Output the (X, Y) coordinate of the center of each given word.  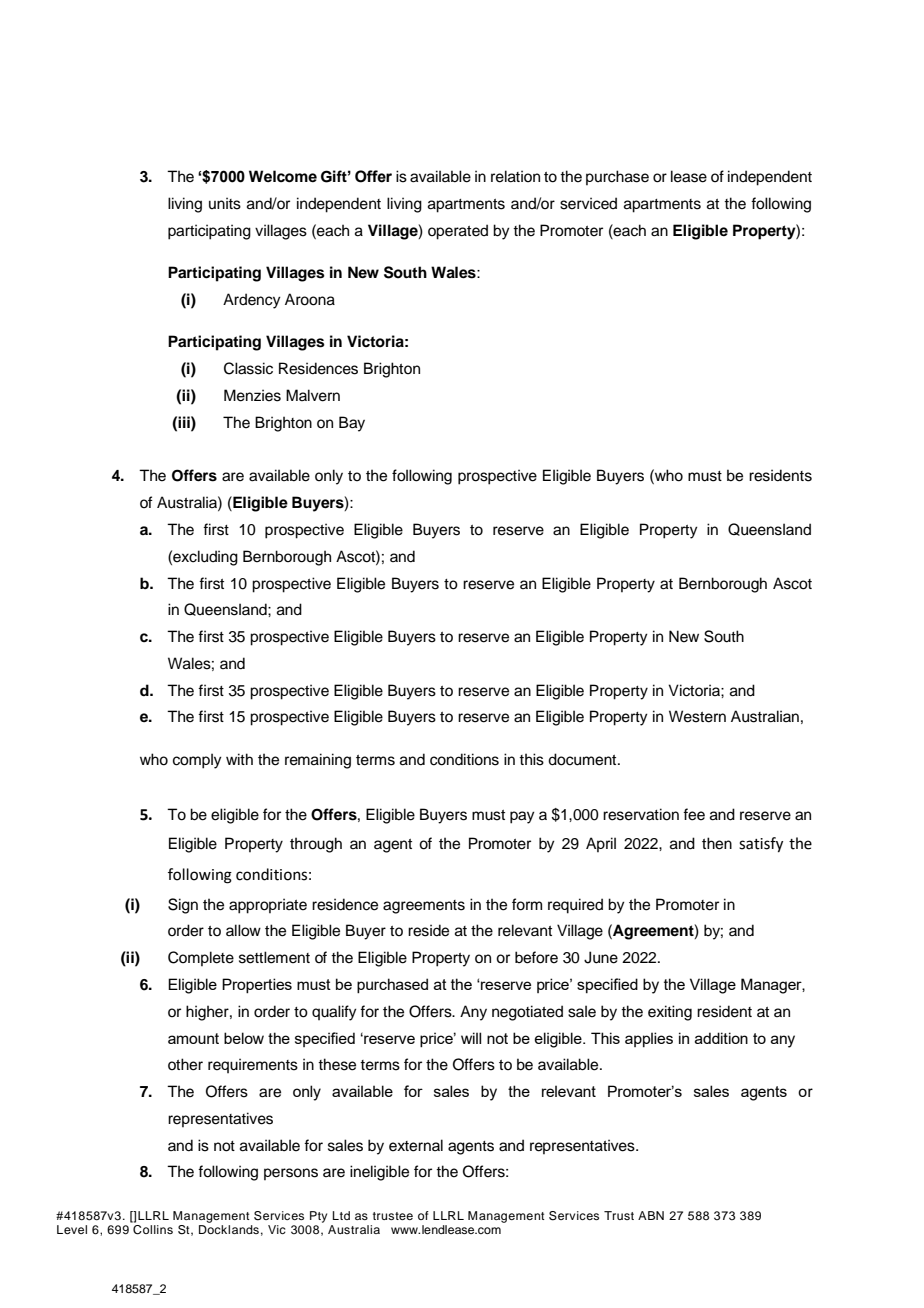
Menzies (252, 395)
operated (458, 232)
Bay (352, 424)
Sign (183, 906)
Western (697, 716)
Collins (153, 1230)
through (316, 845)
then (717, 843)
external (416, 1145)
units (225, 203)
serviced (588, 203)
